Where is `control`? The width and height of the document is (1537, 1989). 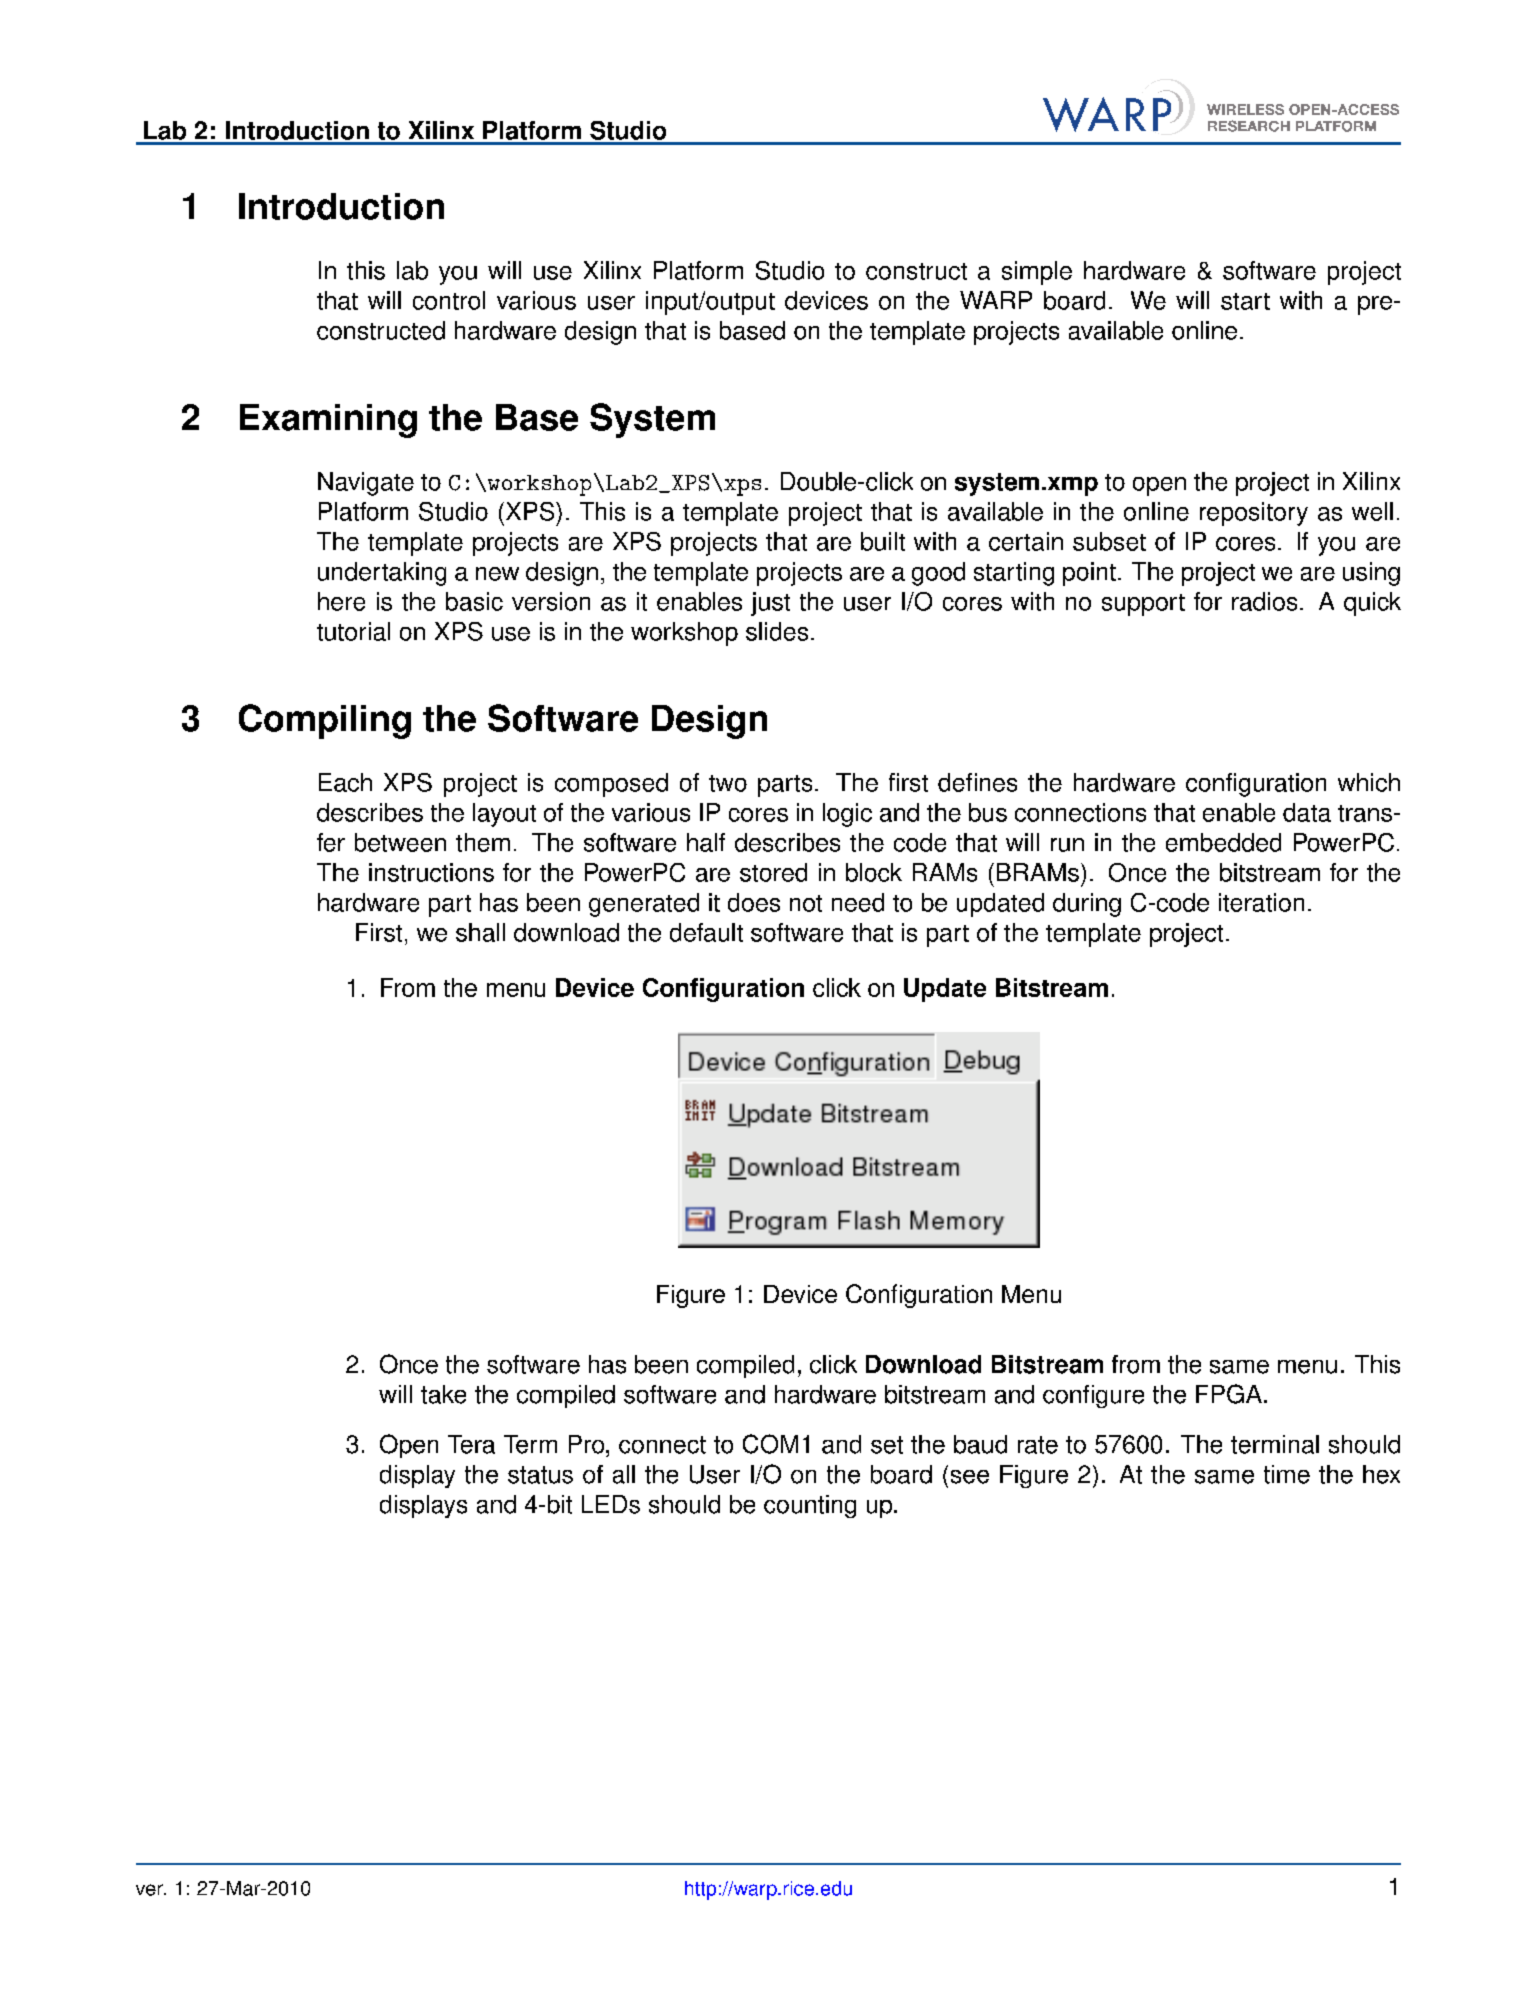
control is located at coordinates (449, 300).
